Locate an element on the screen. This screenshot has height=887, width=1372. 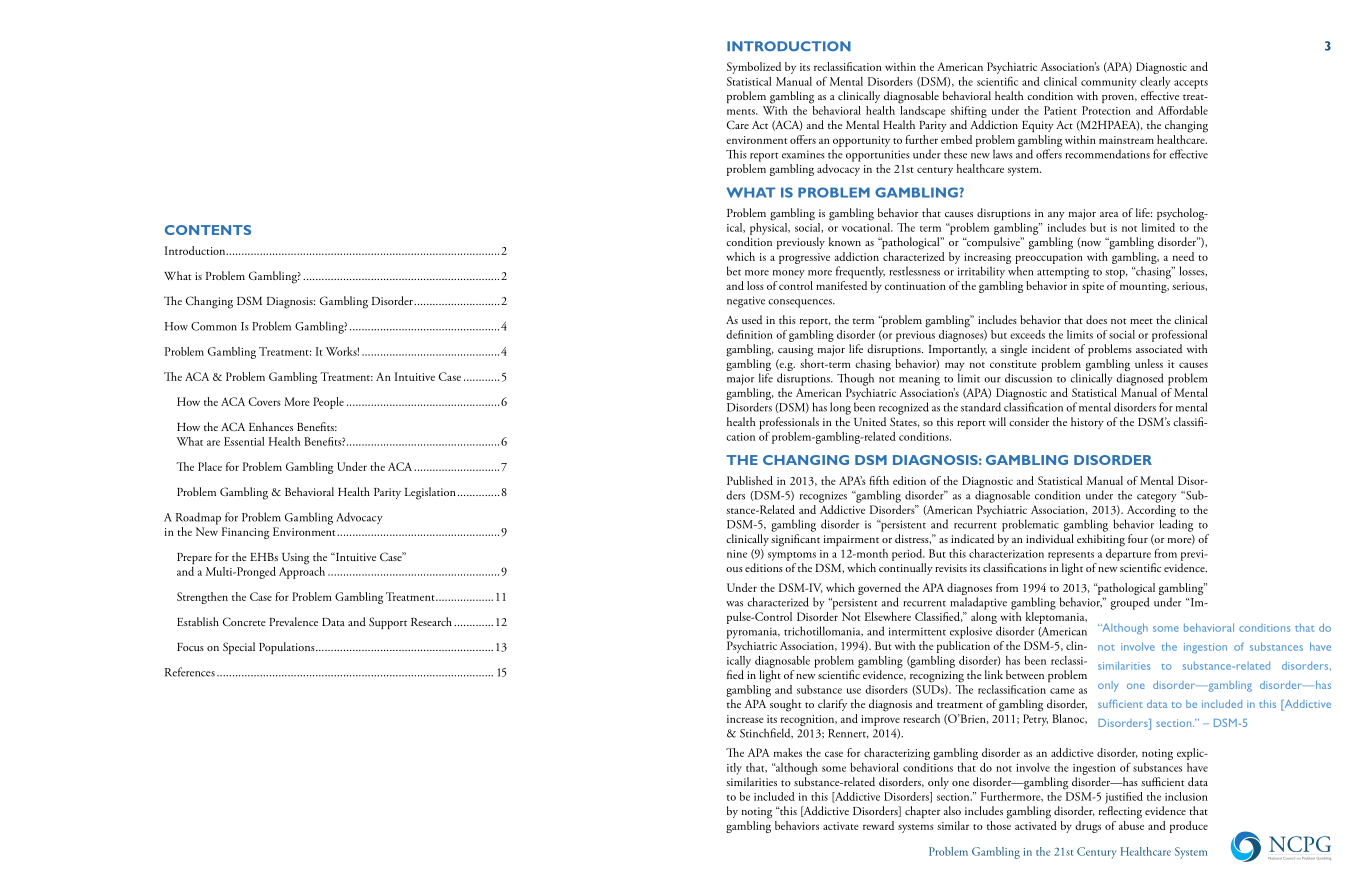
nine is located at coordinates (737, 554).
